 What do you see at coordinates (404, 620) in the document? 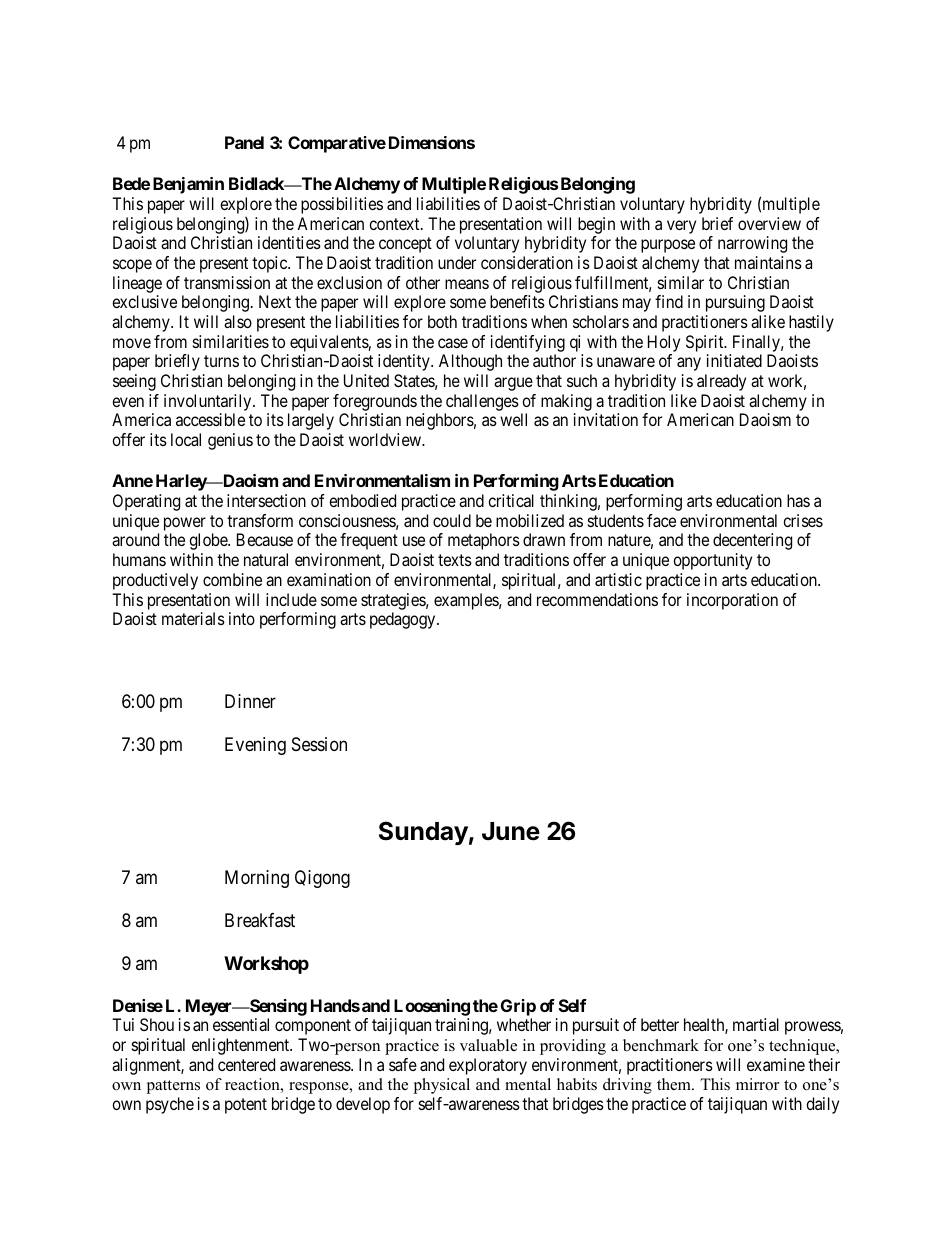
I see `pedagogy` at bounding box center [404, 620].
